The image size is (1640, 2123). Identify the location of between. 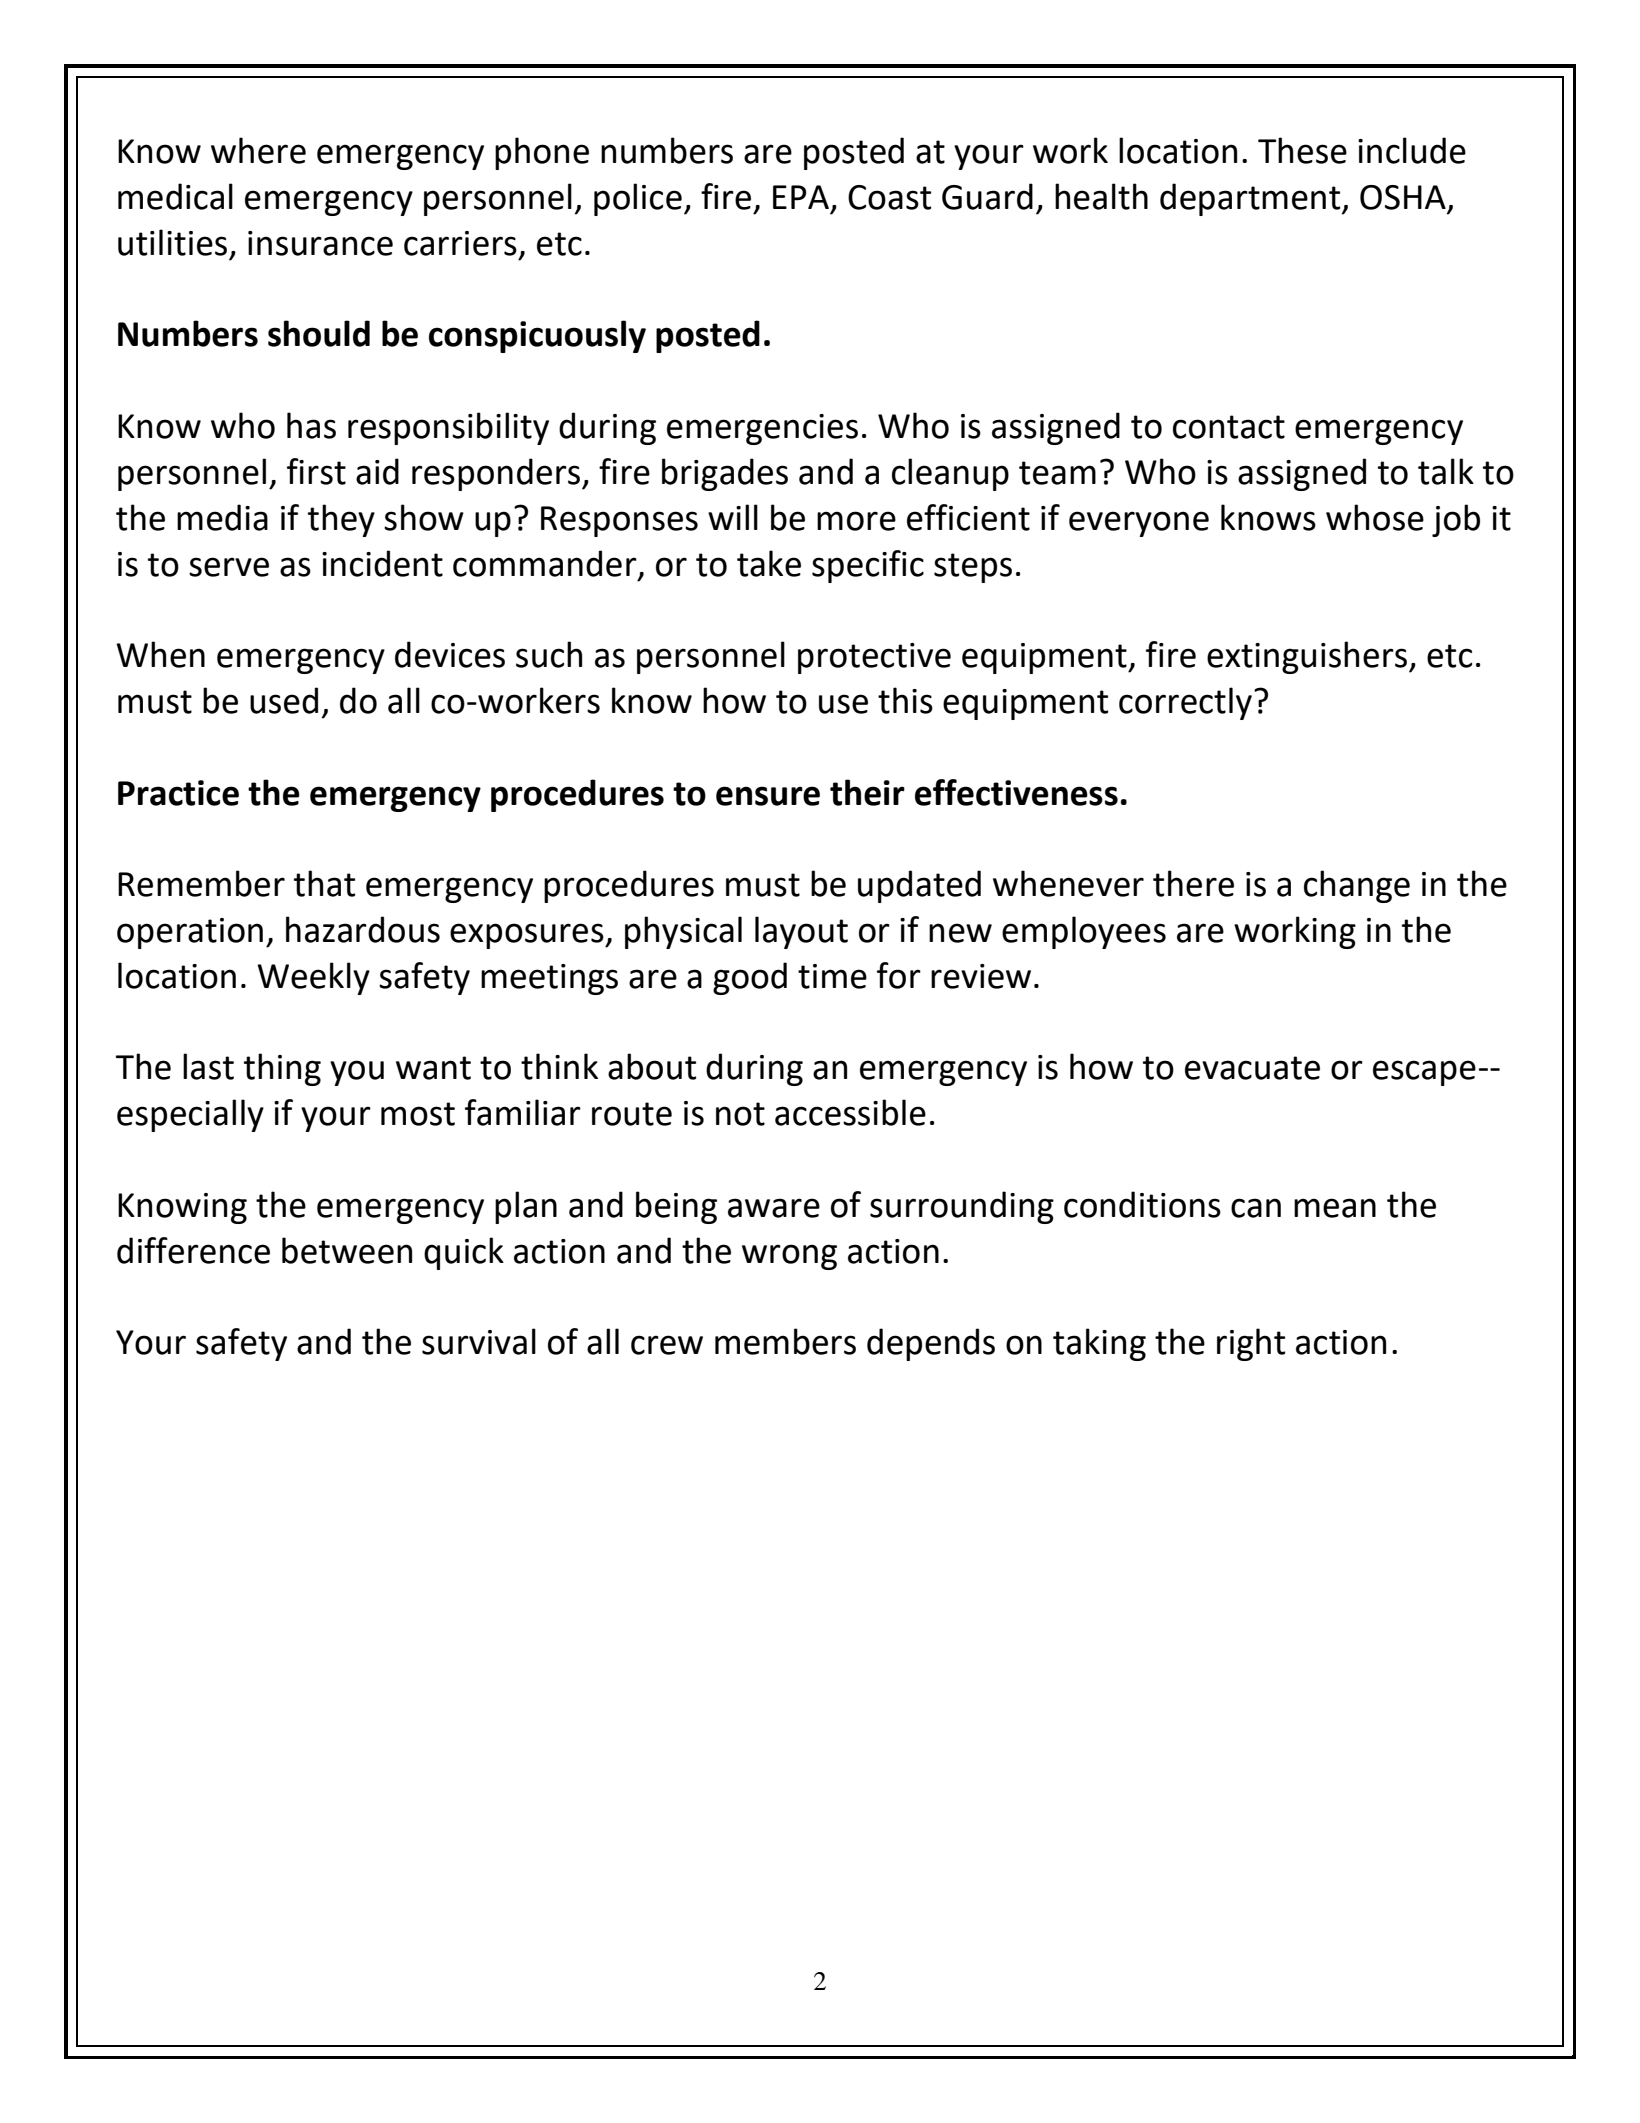
(347, 1250).
